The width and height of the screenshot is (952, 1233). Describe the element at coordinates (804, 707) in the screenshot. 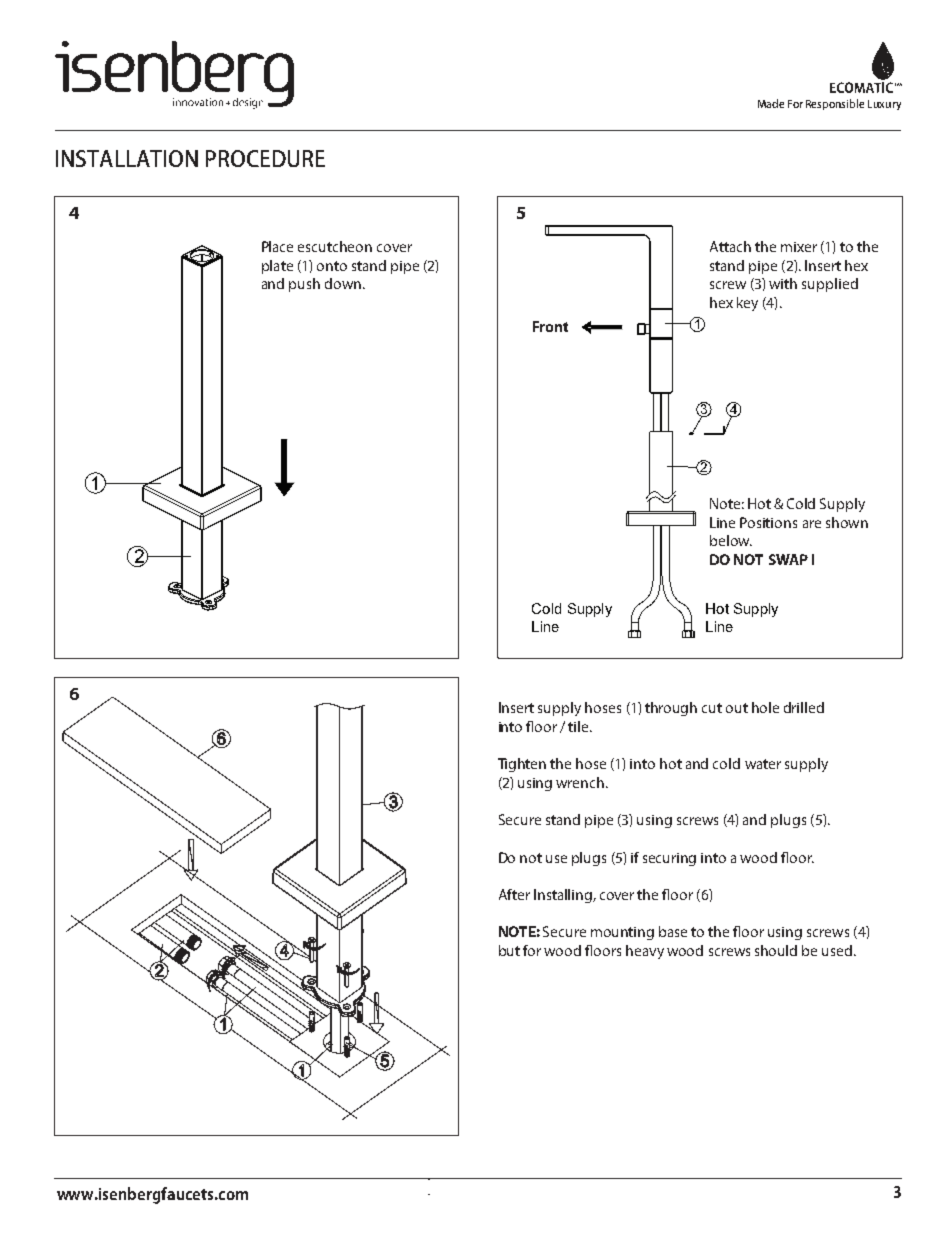

I see `drilled` at that location.
